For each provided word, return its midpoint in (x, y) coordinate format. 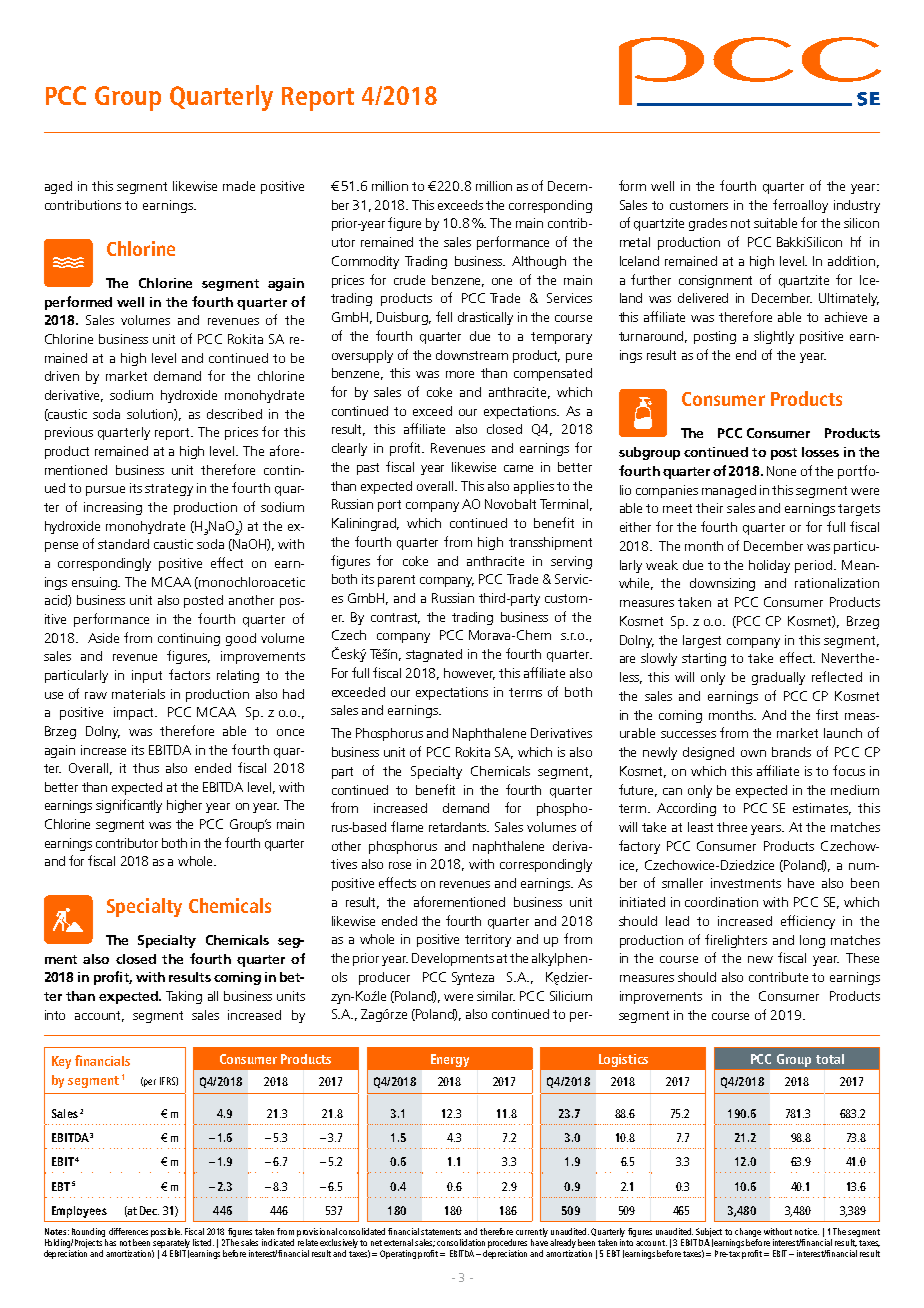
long (812, 941)
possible (166, 1232)
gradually (778, 678)
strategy (169, 490)
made (239, 186)
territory (488, 940)
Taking (184, 997)
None (781, 471)
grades (708, 224)
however (469, 674)
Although (539, 262)
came (518, 468)
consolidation (461, 1242)
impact (135, 713)
